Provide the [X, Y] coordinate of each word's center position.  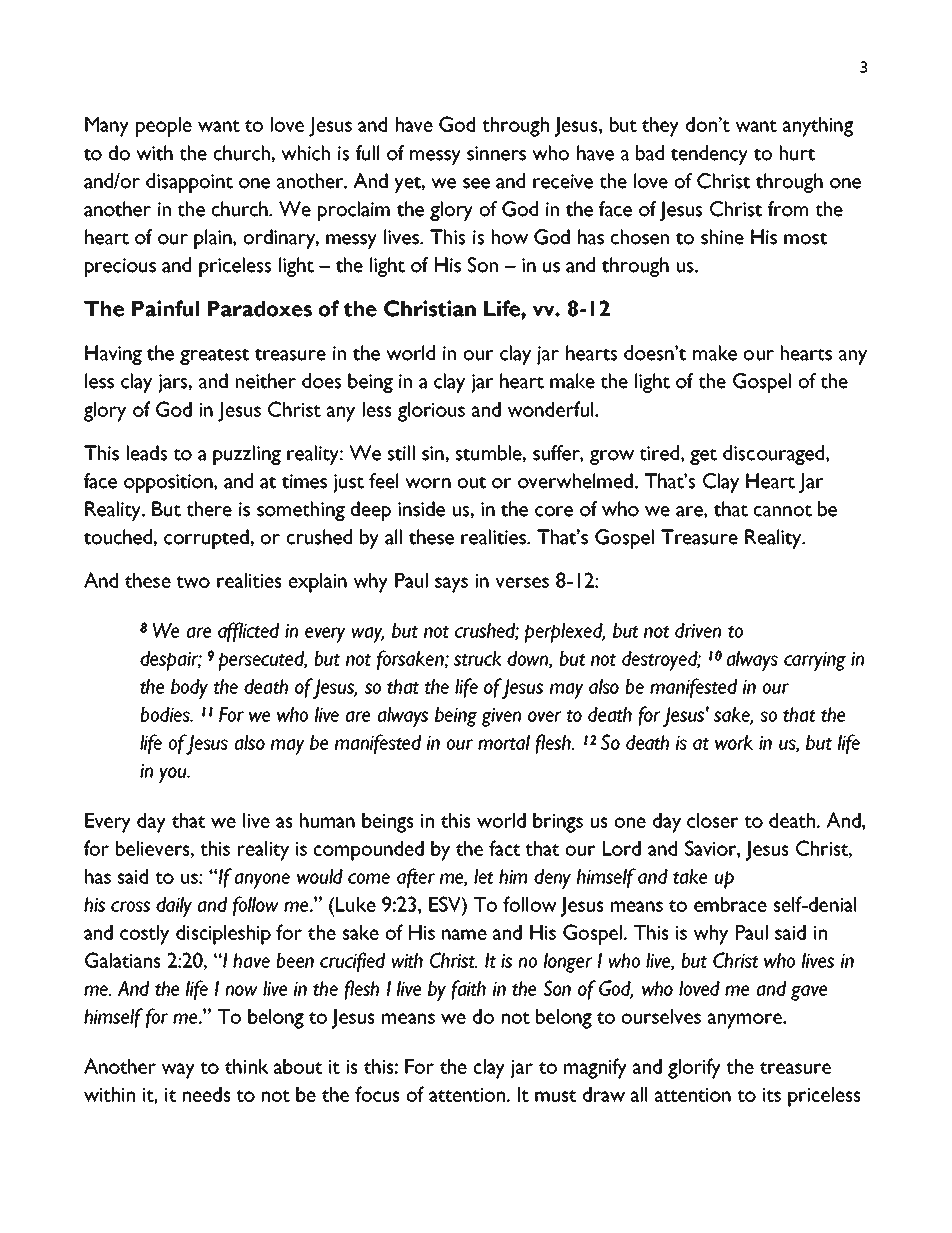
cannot [783, 510]
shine [722, 237]
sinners [496, 153]
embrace [730, 904]
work [734, 742]
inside [421, 509]
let [483, 876]
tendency [709, 155]
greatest [214, 356]
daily [174, 907]
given [501, 717]
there [209, 509]
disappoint [189, 183]
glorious [431, 412]
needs [207, 1094]
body [189, 689]
